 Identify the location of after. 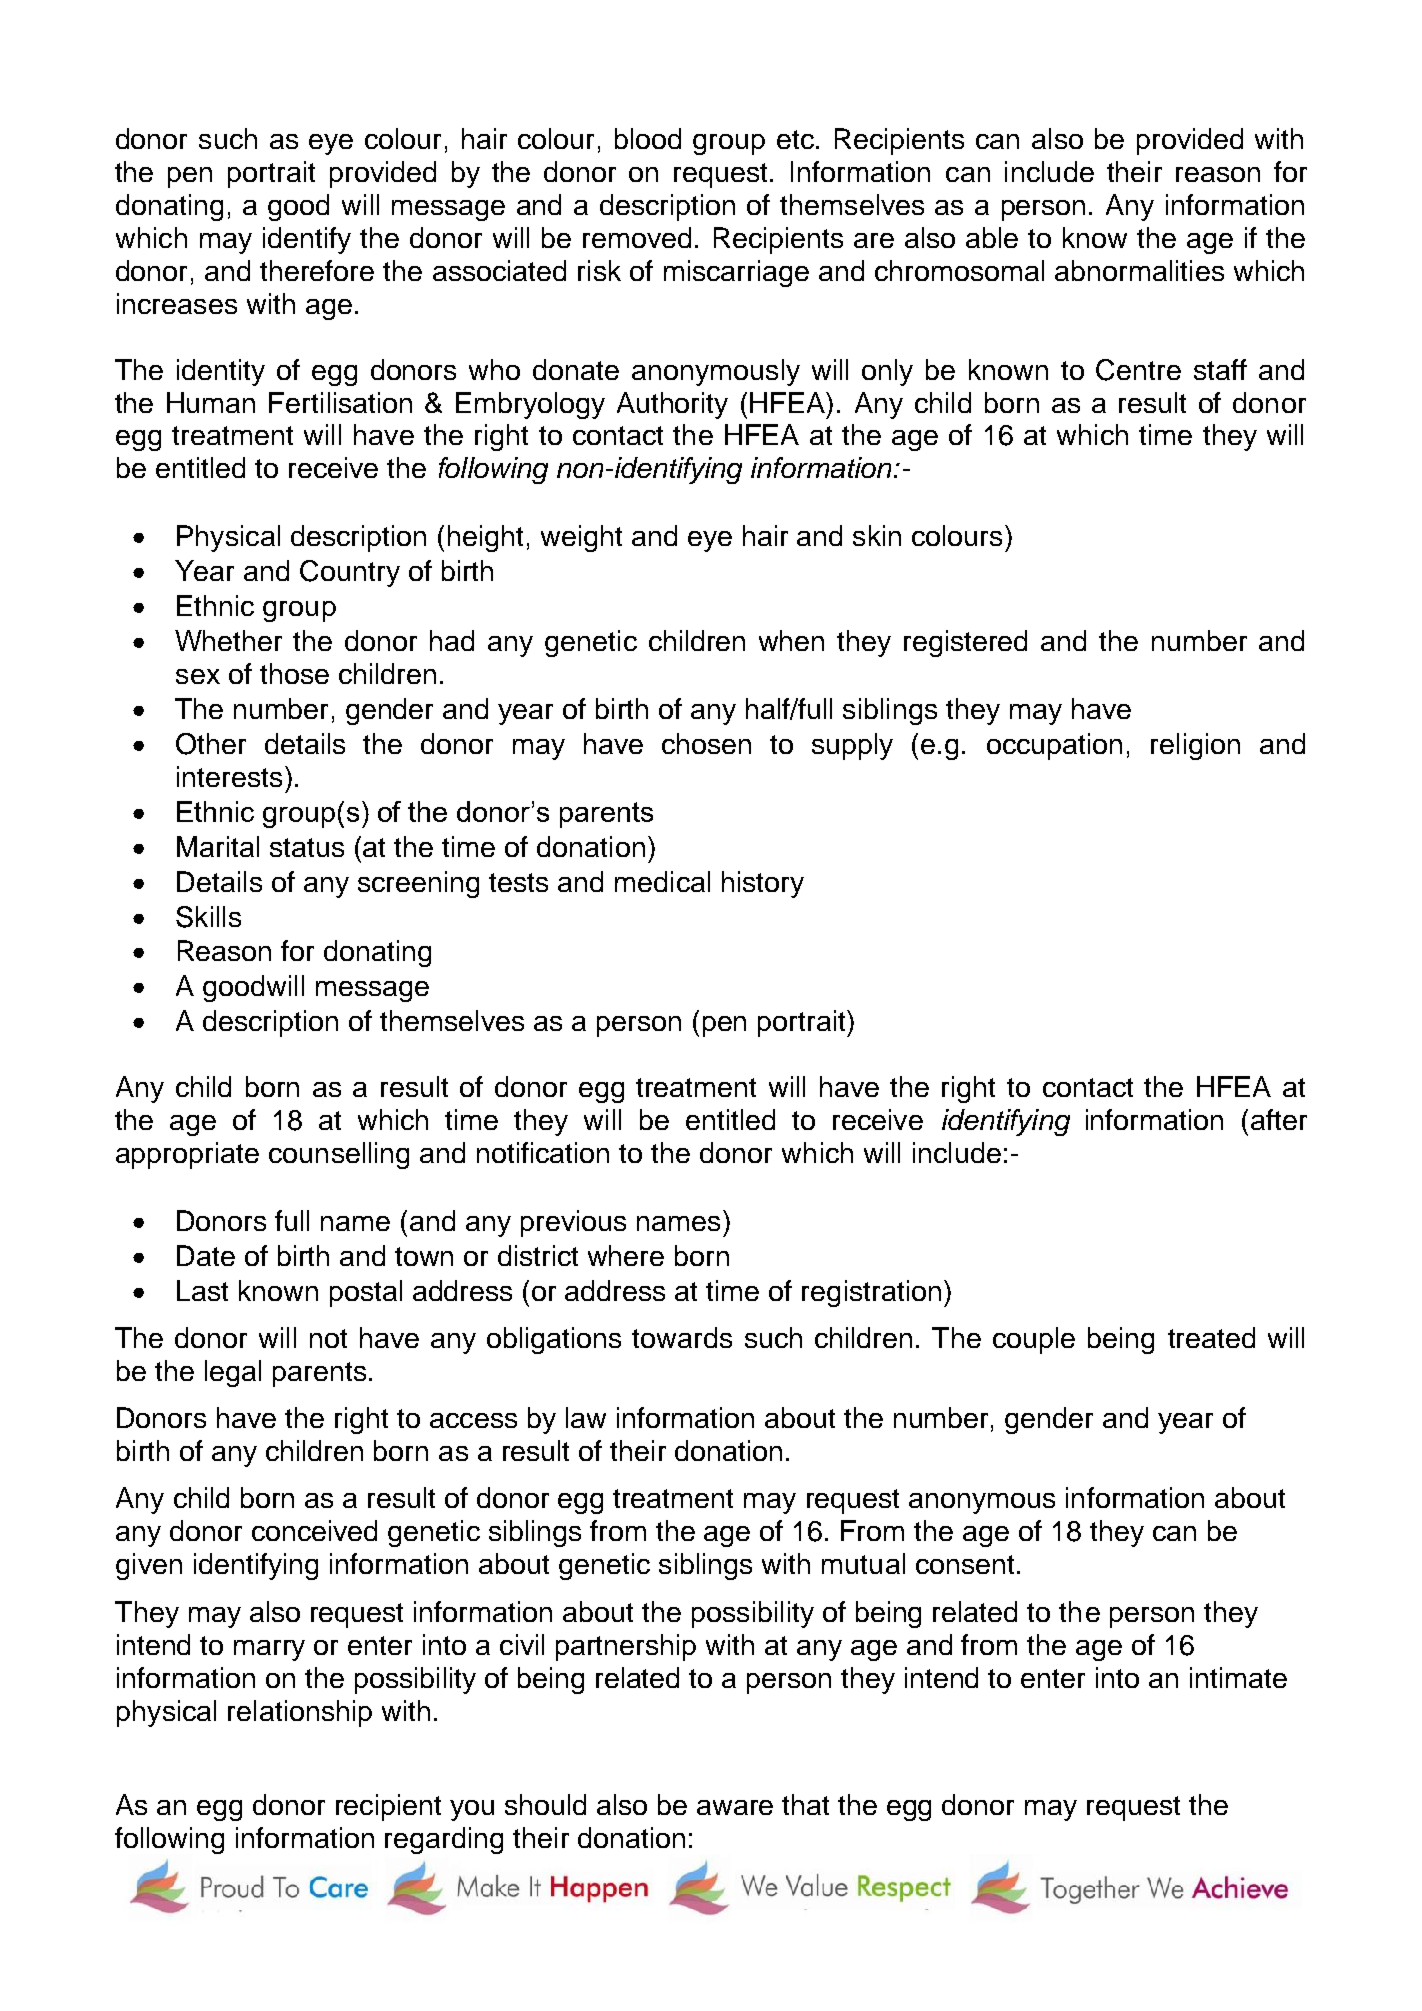
(1279, 1119).
